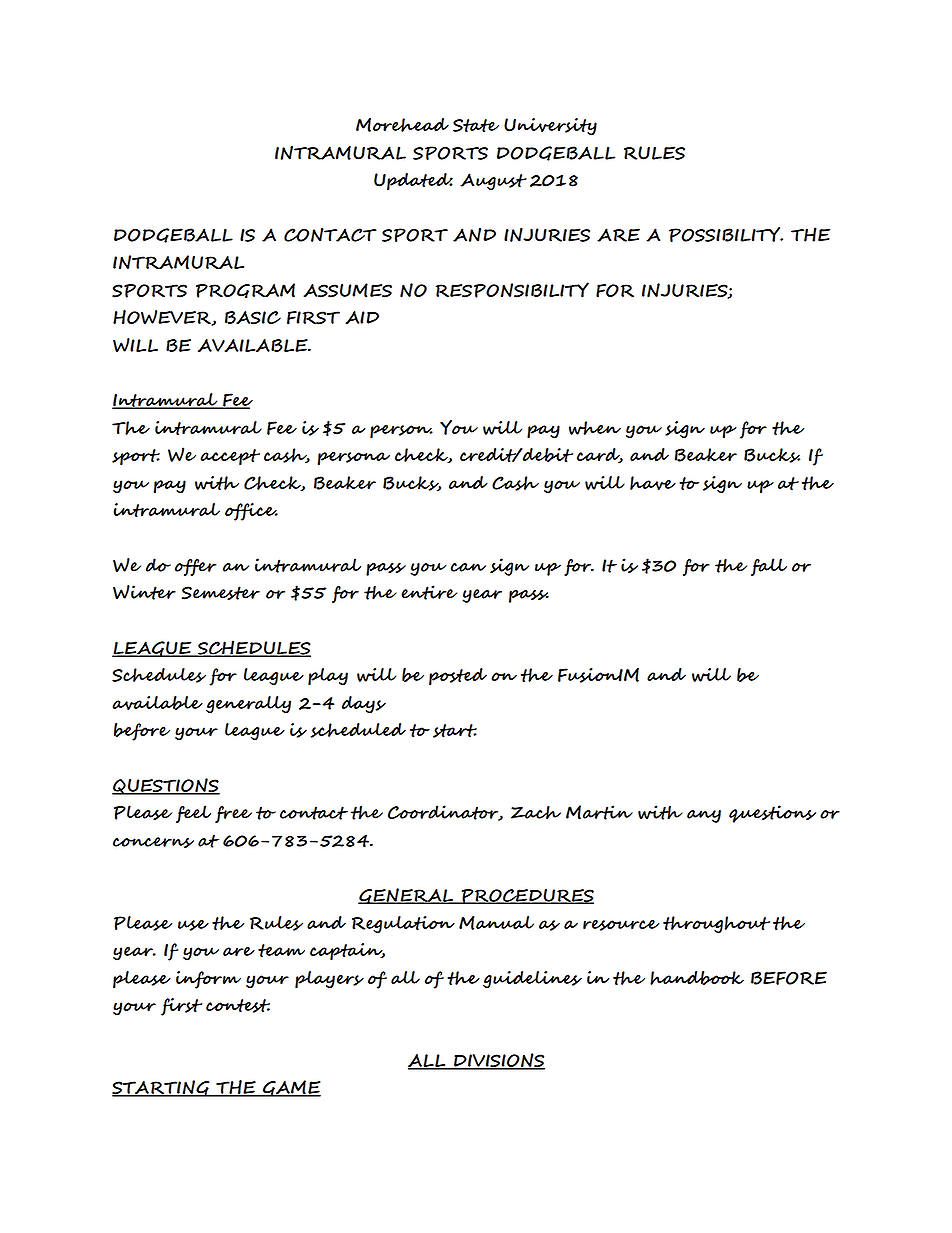 This image has height=1233, width=952. I want to click on handbook, so click(697, 978).
